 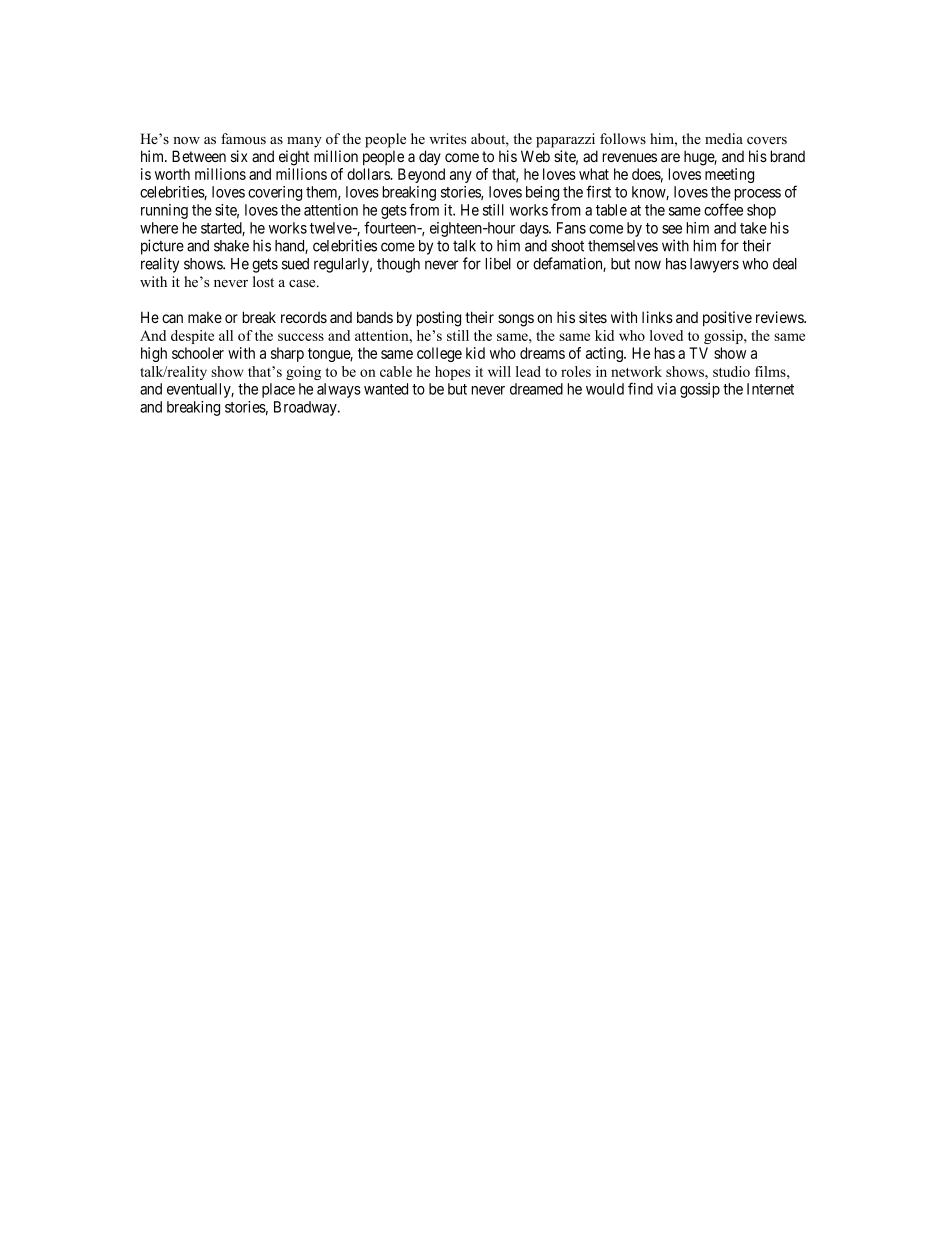 What do you see at coordinates (753, 228) in the page?
I see `take` at bounding box center [753, 228].
